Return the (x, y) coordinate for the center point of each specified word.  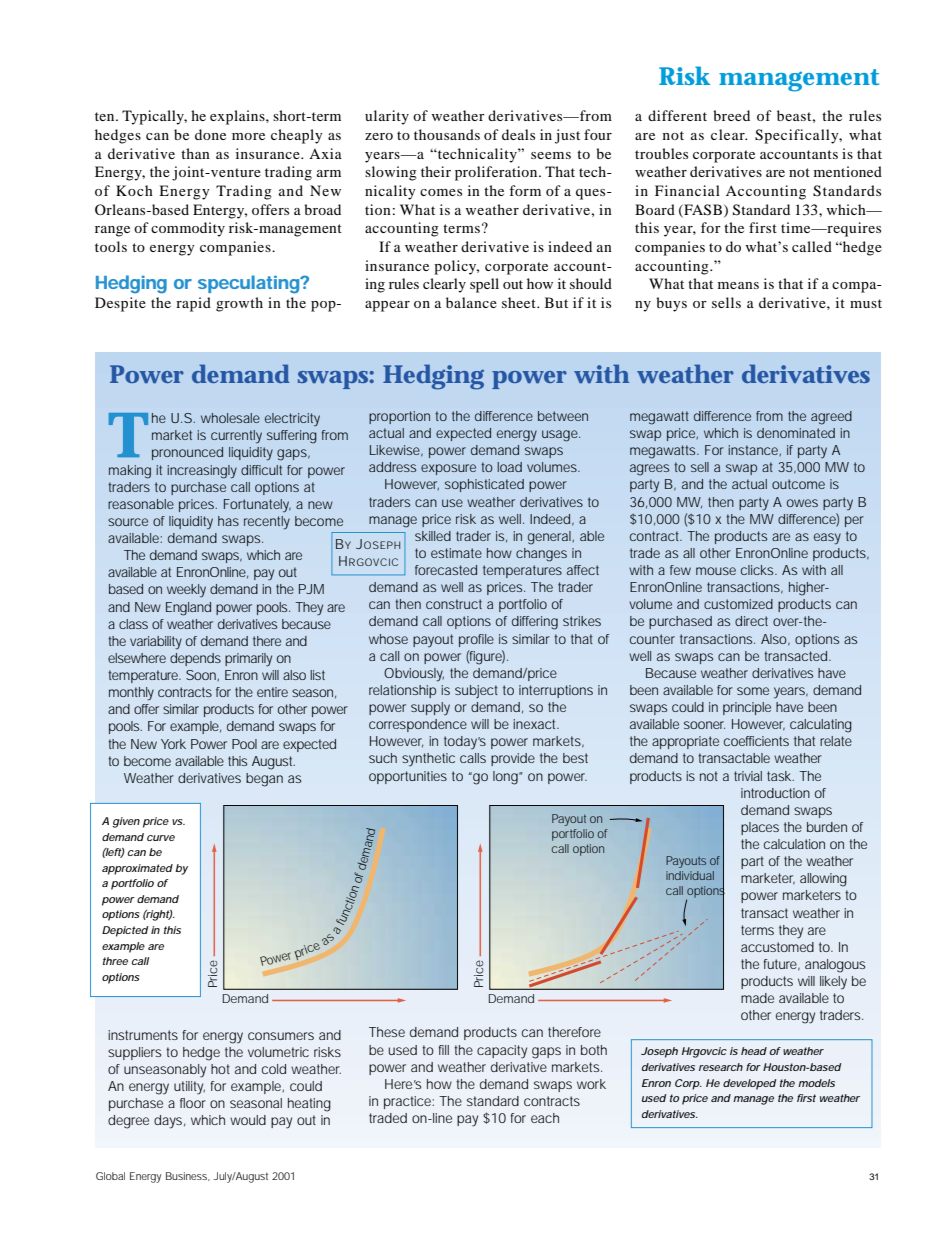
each (545, 1118)
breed (731, 115)
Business (188, 1176)
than (195, 153)
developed (749, 1084)
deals (518, 134)
